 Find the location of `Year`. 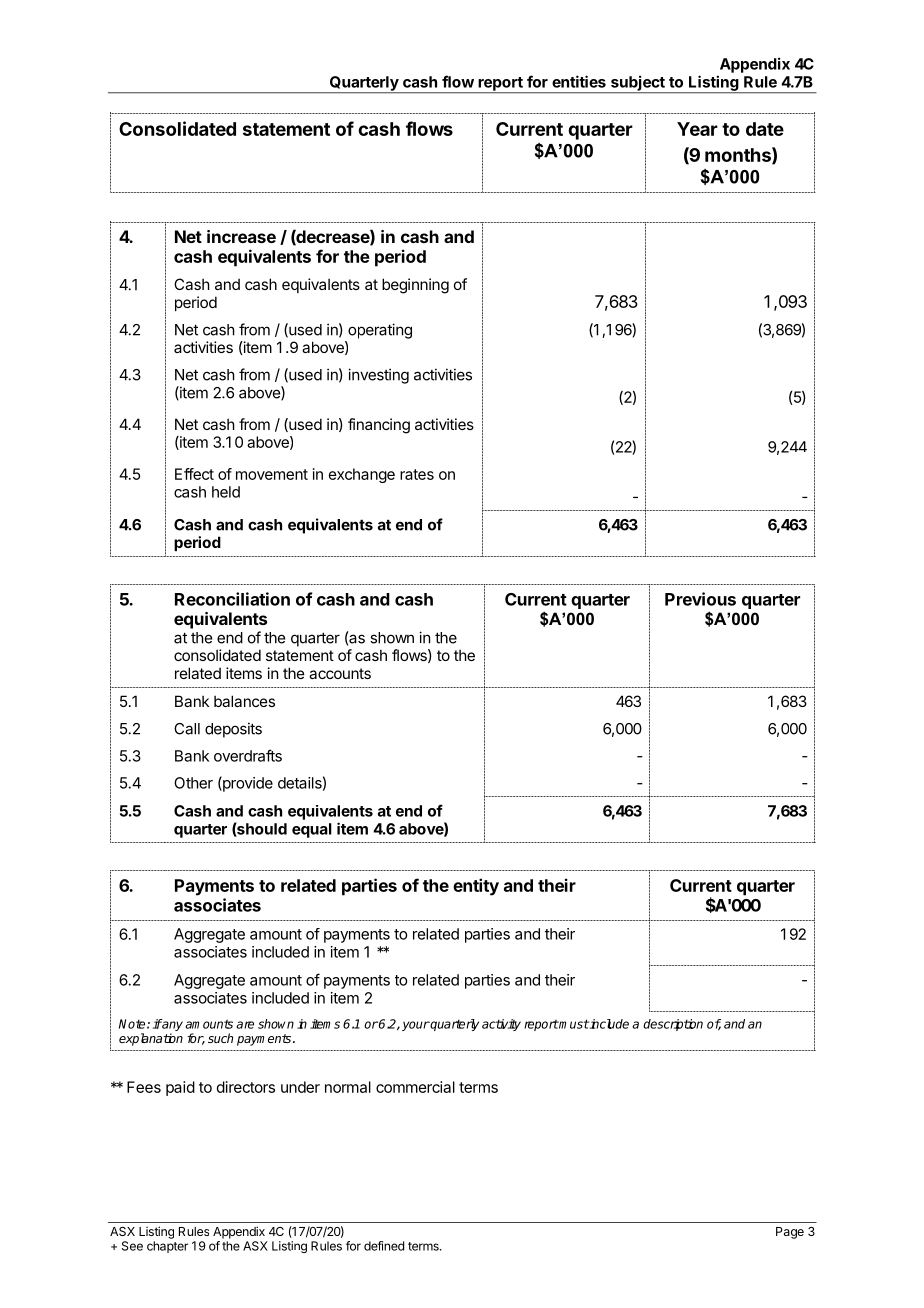

Year is located at coordinates (697, 129).
